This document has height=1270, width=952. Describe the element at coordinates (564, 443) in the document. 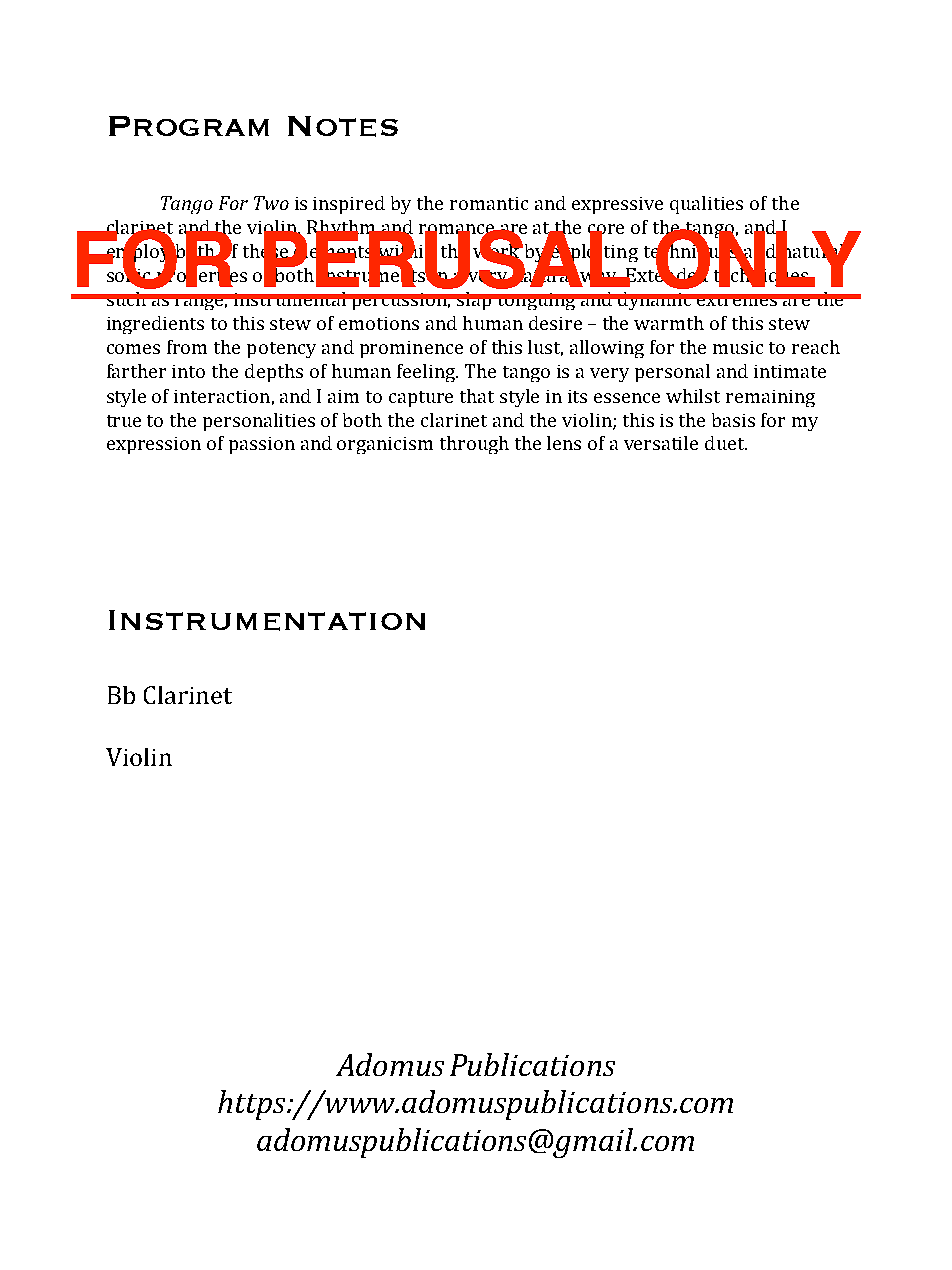

I see `lens` at that location.
